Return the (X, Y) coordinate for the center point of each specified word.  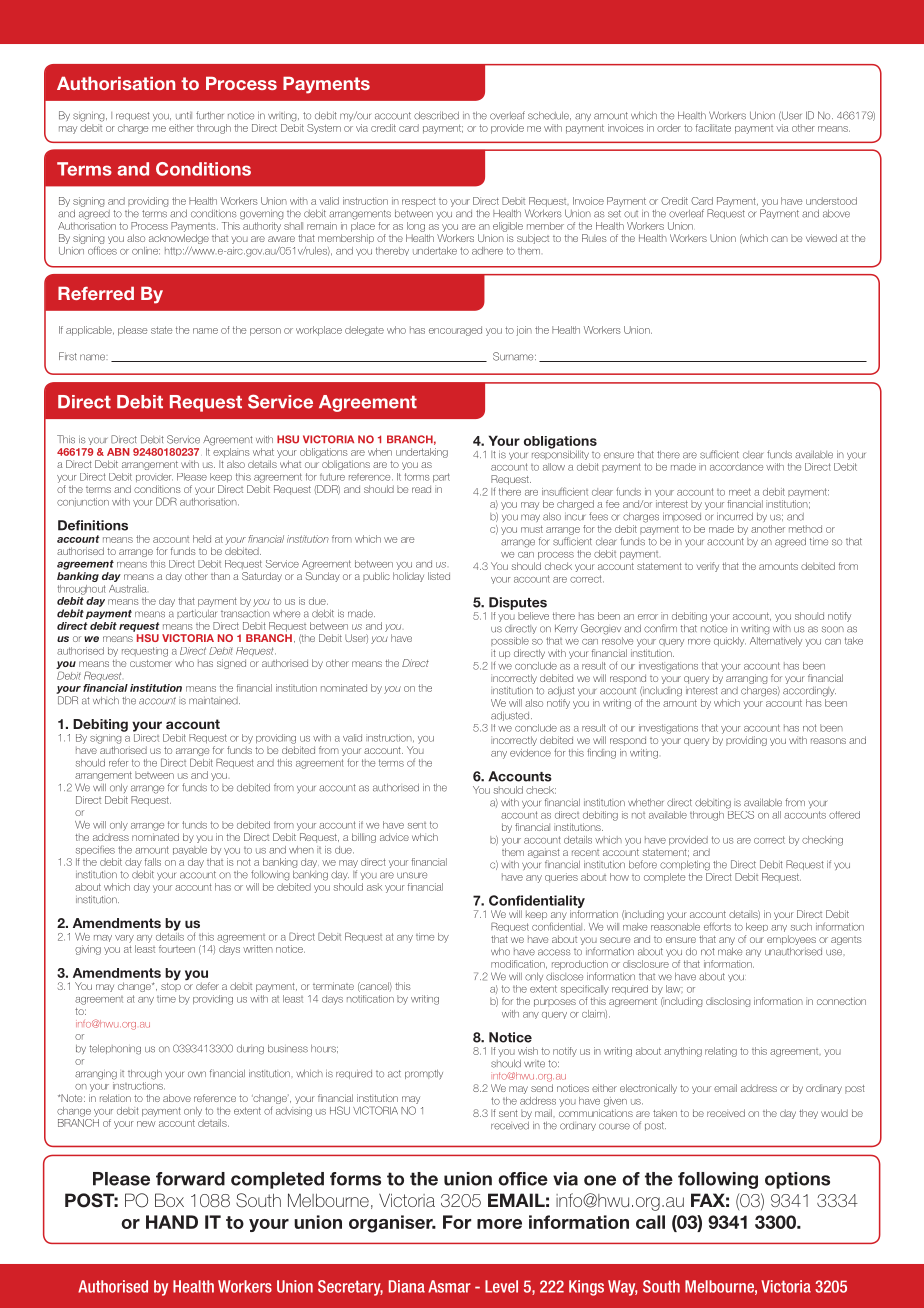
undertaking (422, 453)
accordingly (809, 692)
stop (171, 986)
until (184, 116)
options (797, 1180)
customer (151, 663)
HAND (172, 1222)
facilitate (713, 128)
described (436, 116)
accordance (736, 467)
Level (501, 1286)
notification (370, 999)
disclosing (728, 1002)
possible (510, 641)
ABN (118, 452)
